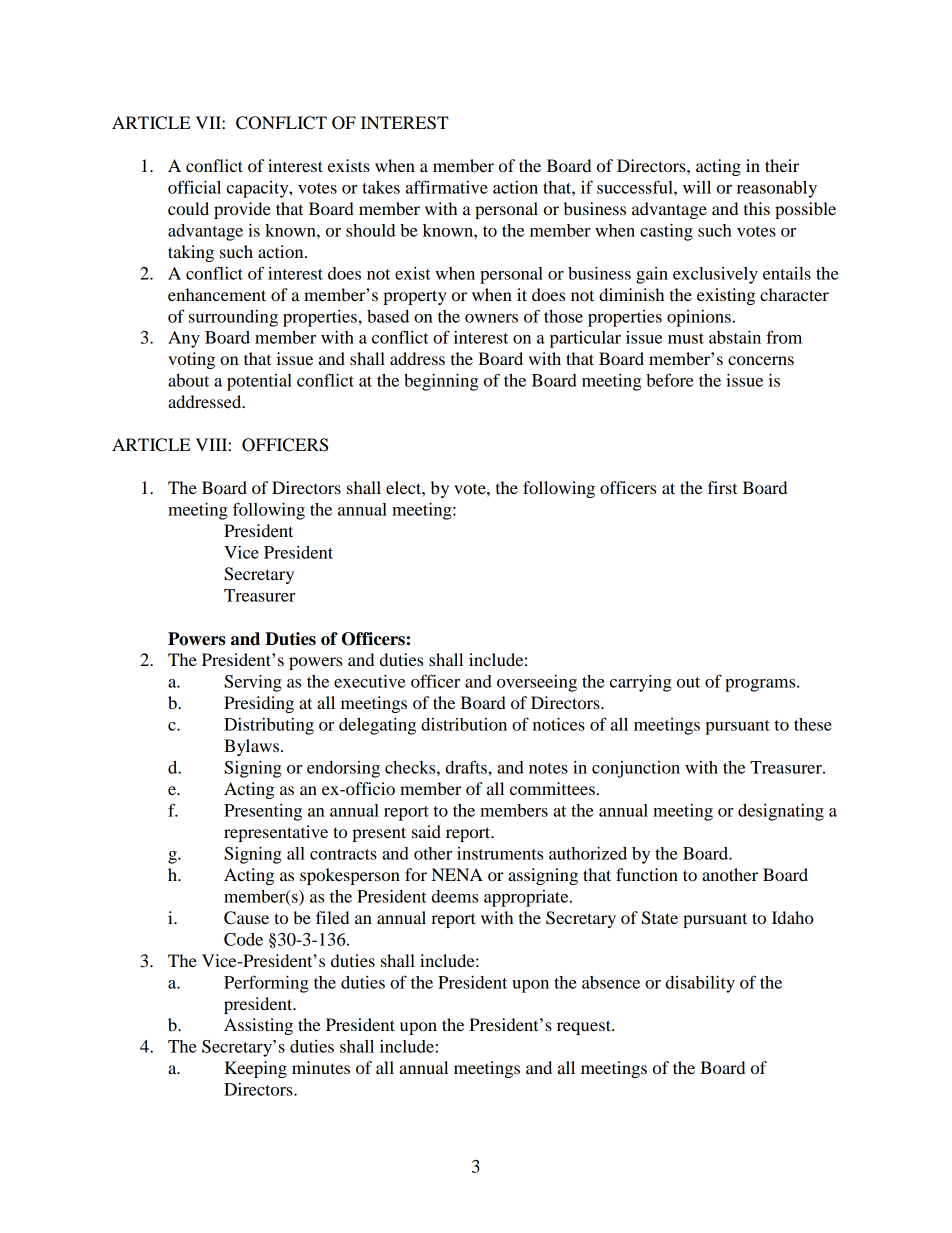  Describe the element at coordinates (258, 1026) in the screenshot. I see `Assisting` at that location.
